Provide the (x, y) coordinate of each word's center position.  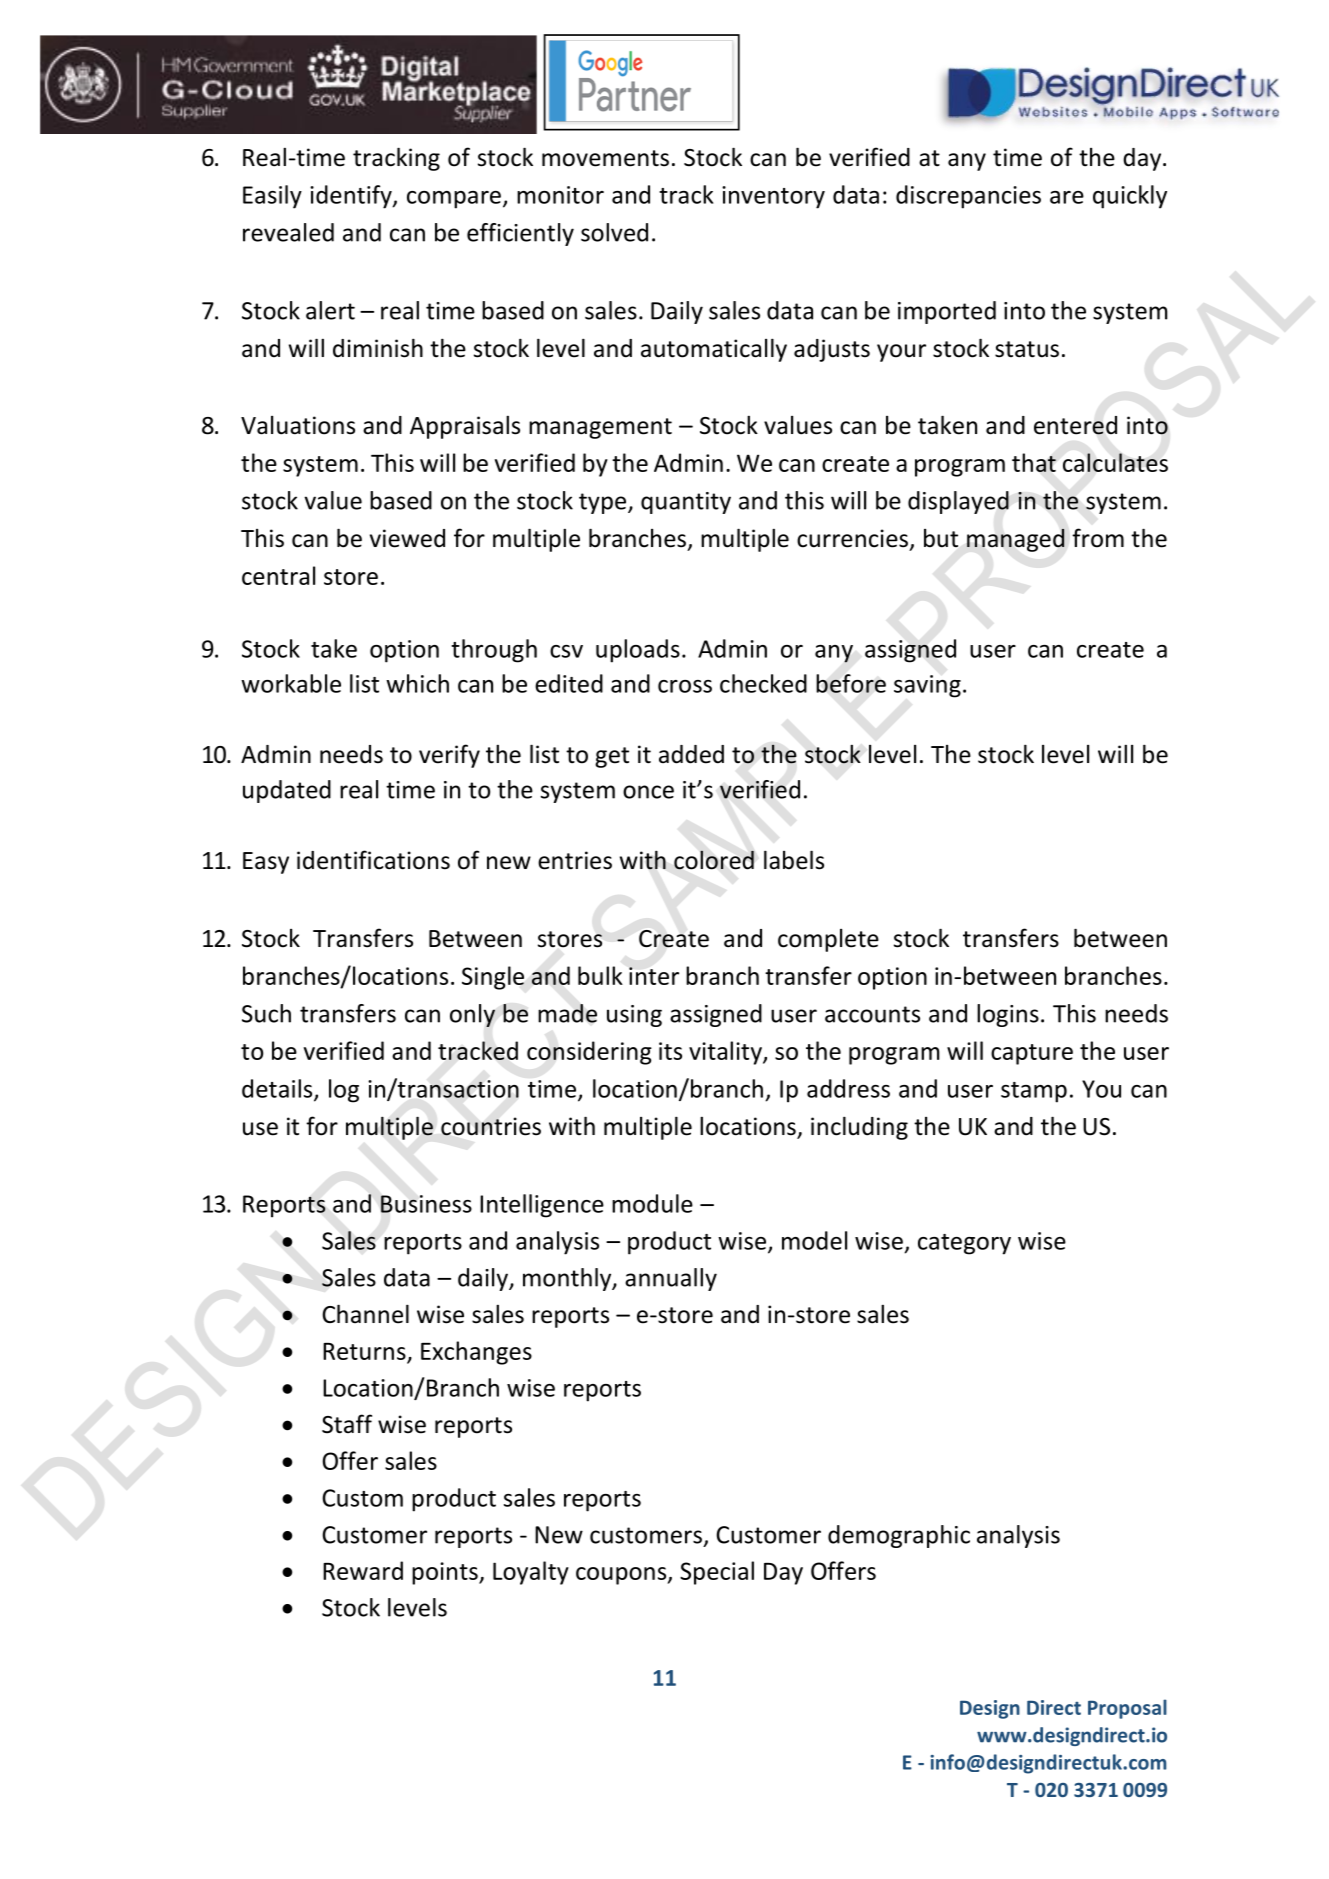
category (964, 1244)
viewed (407, 538)
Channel (365, 1314)
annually (671, 1279)
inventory (773, 197)
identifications (373, 860)
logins (1008, 1015)
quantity (686, 503)
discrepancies (968, 197)
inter (654, 976)
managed (1016, 540)
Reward (363, 1570)
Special (717, 1573)
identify (352, 197)
